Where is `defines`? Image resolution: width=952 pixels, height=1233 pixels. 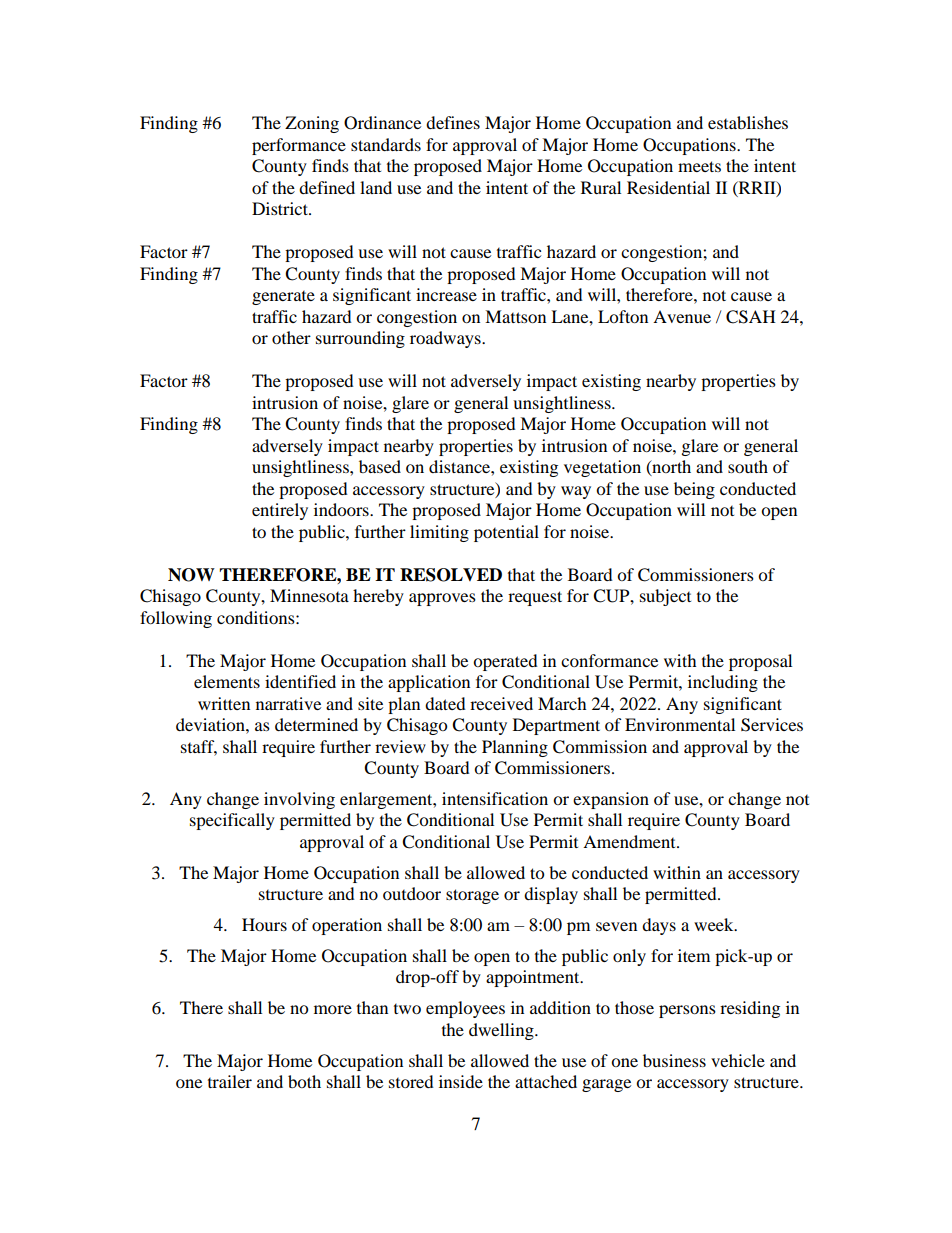
defines is located at coordinates (453, 122).
